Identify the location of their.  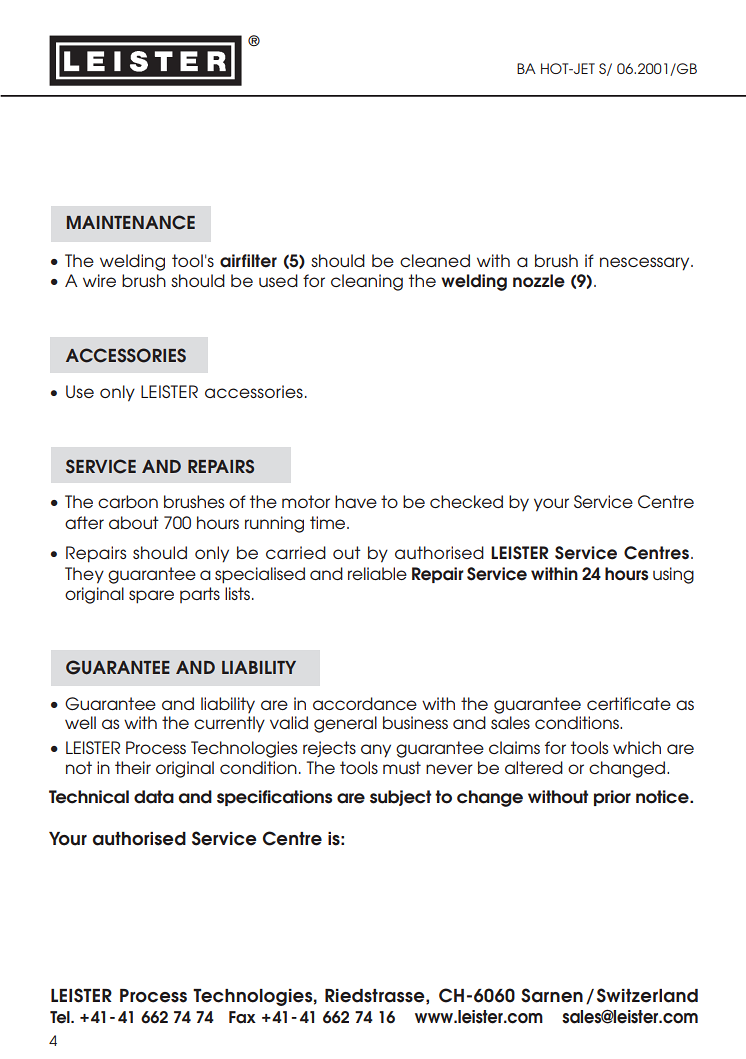
(133, 767).
